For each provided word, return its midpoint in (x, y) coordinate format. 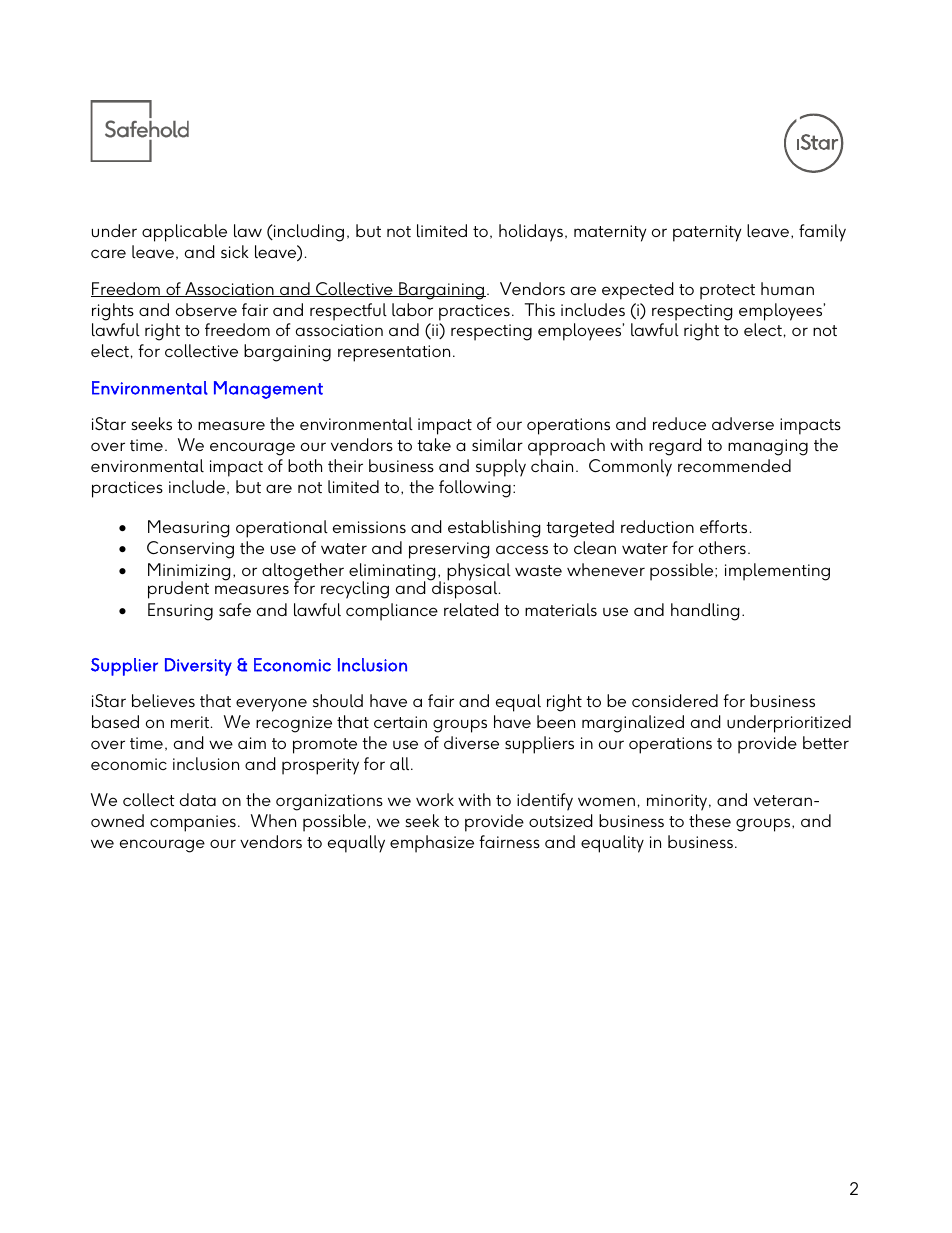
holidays (531, 233)
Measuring (189, 529)
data (198, 799)
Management (268, 390)
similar (497, 444)
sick (235, 251)
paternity (707, 233)
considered (675, 700)
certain (400, 722)
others (722, 547)
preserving (449, 550)
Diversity (198, 667)
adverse (743, 423)
